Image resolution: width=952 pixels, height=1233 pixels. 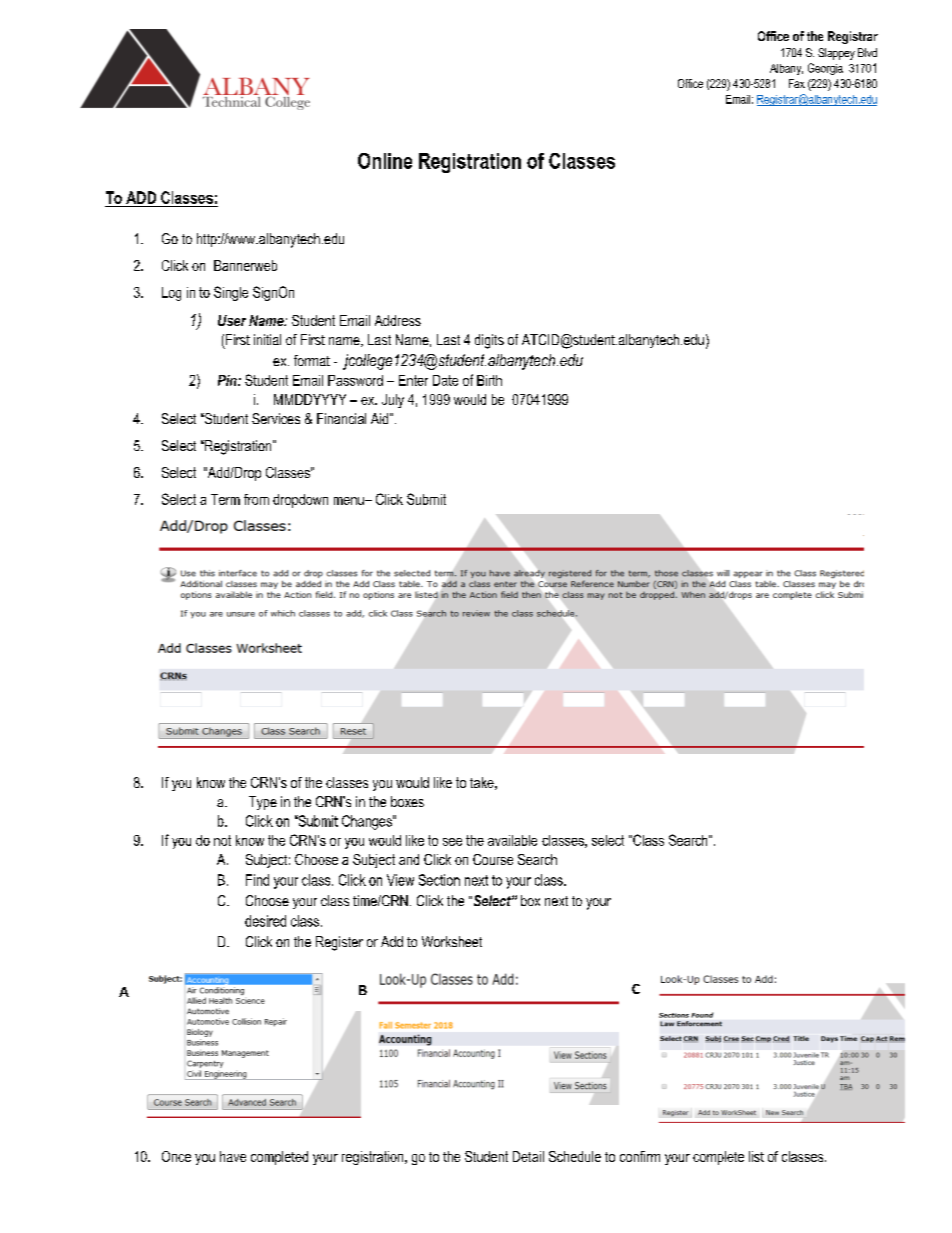 What do you see at coordinates (825, 69) in the document?
I see `Georgia` at bounding box center [825, 69].
